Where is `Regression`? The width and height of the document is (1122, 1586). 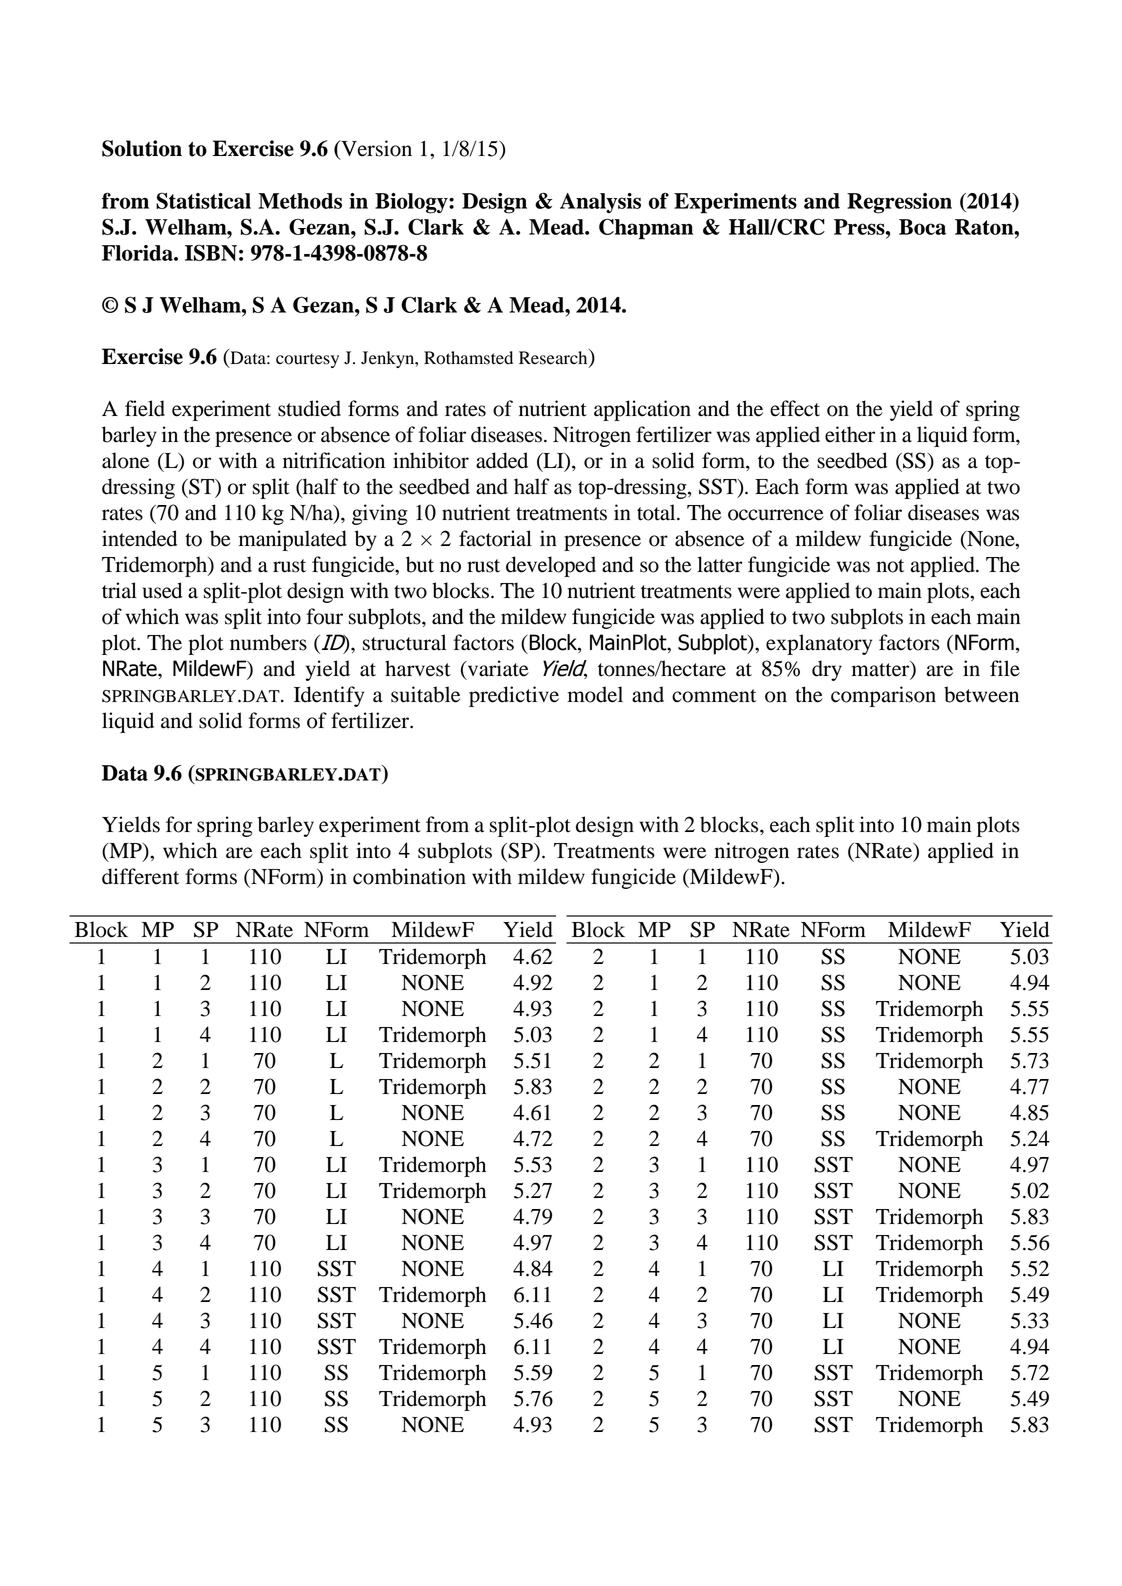 Regression is located at coordinates (899, 203).
